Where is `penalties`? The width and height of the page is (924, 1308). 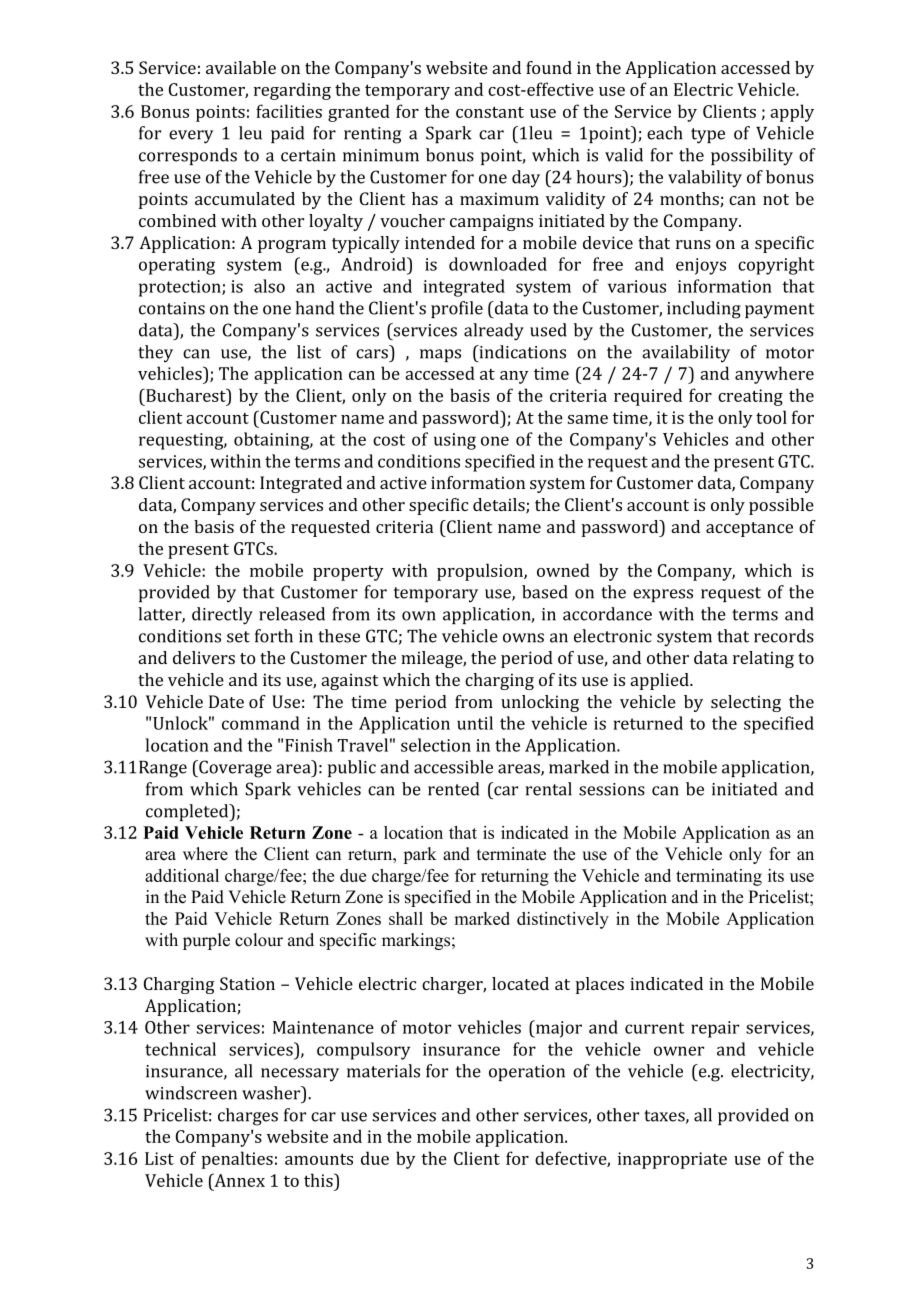 penalties is located at coordinates (237, 1160).
